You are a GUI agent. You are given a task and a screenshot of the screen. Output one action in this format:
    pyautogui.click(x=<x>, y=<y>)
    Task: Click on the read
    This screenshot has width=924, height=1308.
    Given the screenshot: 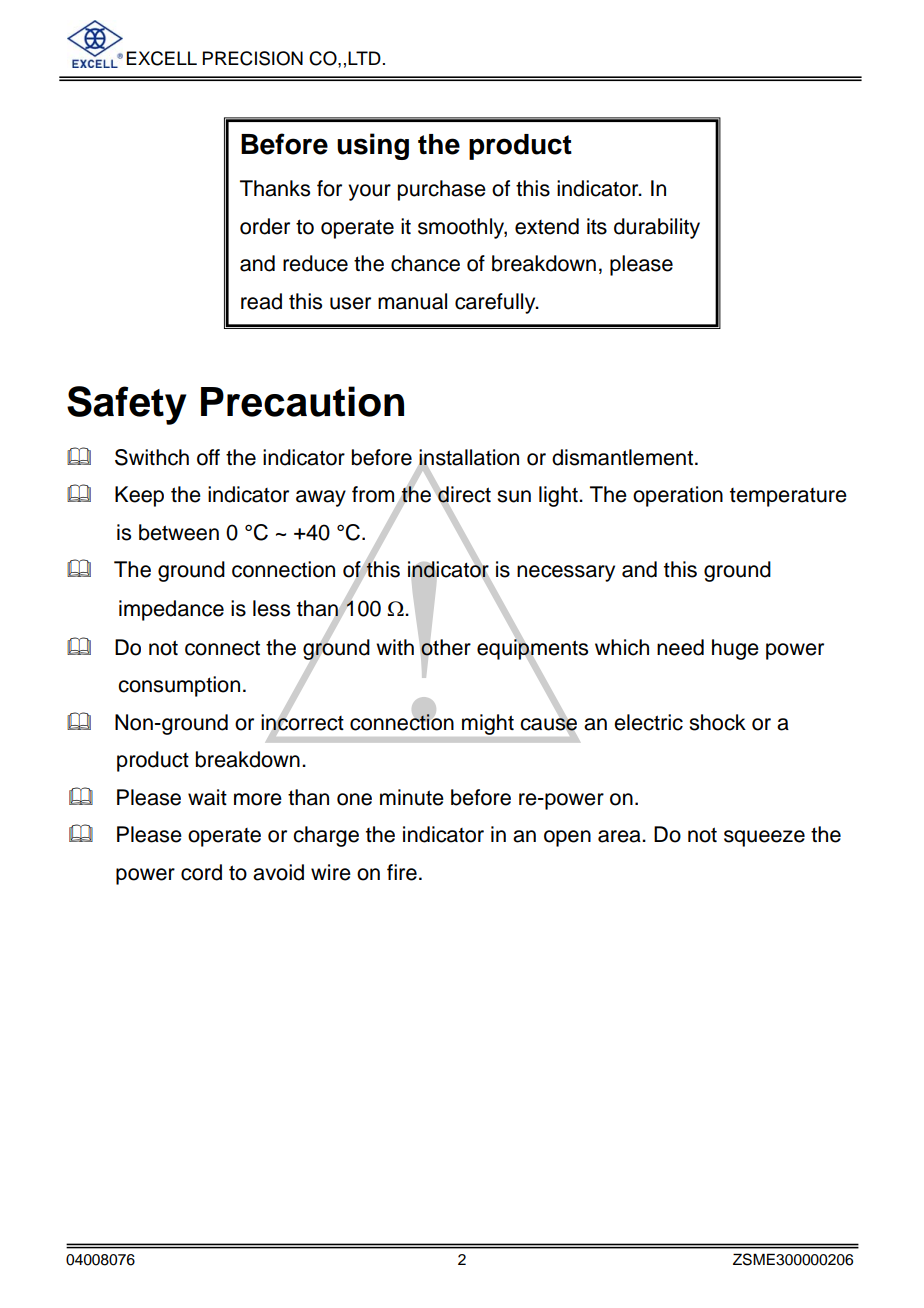 What is the action you would take?
    pyautogui.click(x=261, y=301)
